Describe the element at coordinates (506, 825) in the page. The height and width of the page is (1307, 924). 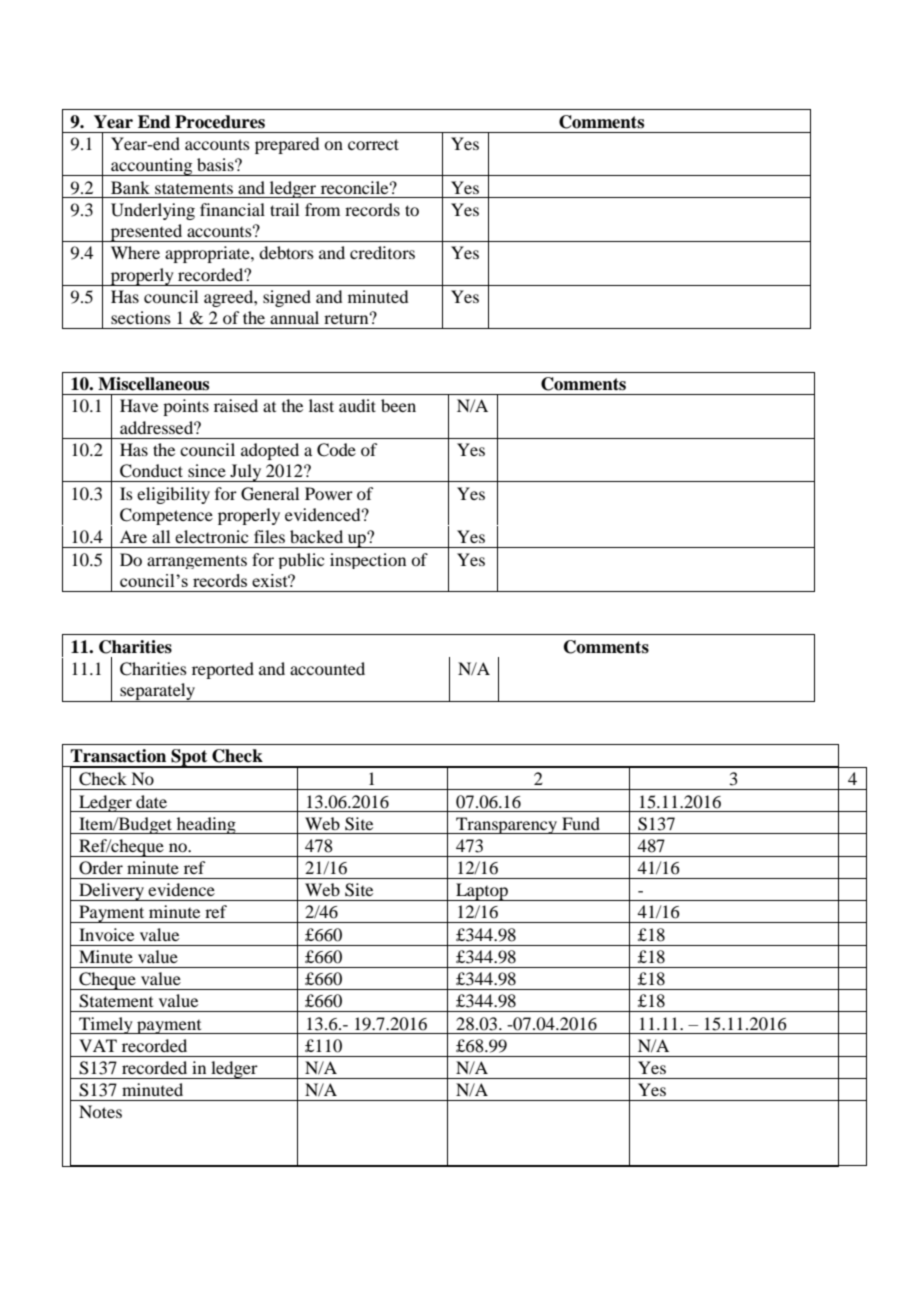
I see `Transparency` at that location.
